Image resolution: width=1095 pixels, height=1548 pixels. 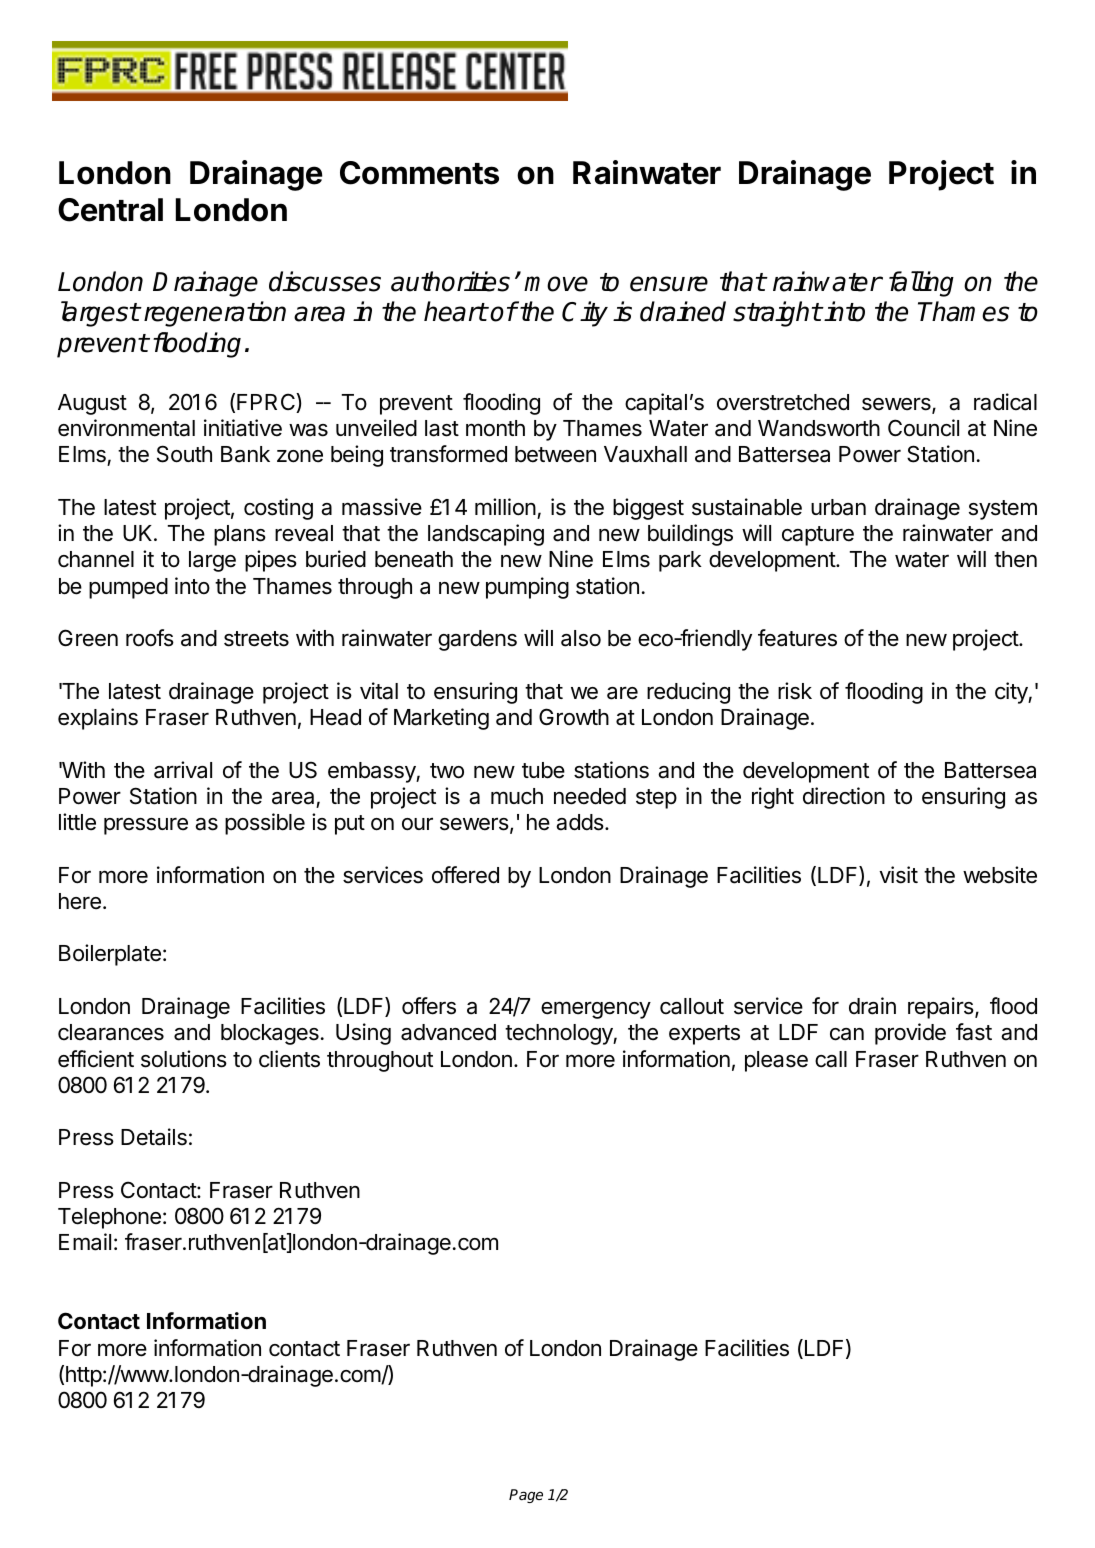 I want to click on adds, so click(x=581, y=822).
